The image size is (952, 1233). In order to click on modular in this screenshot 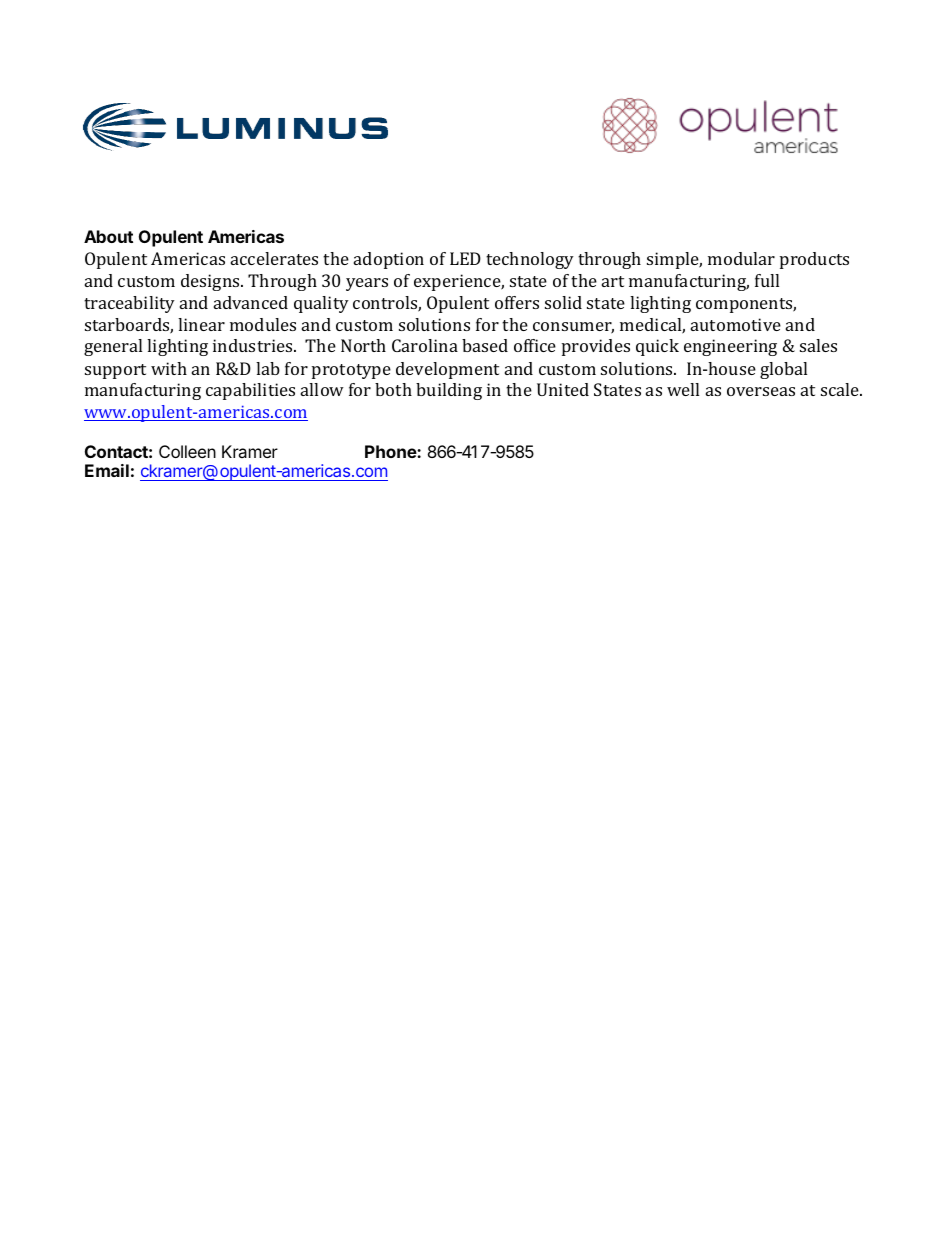, I will do `click(741, 258)`.
